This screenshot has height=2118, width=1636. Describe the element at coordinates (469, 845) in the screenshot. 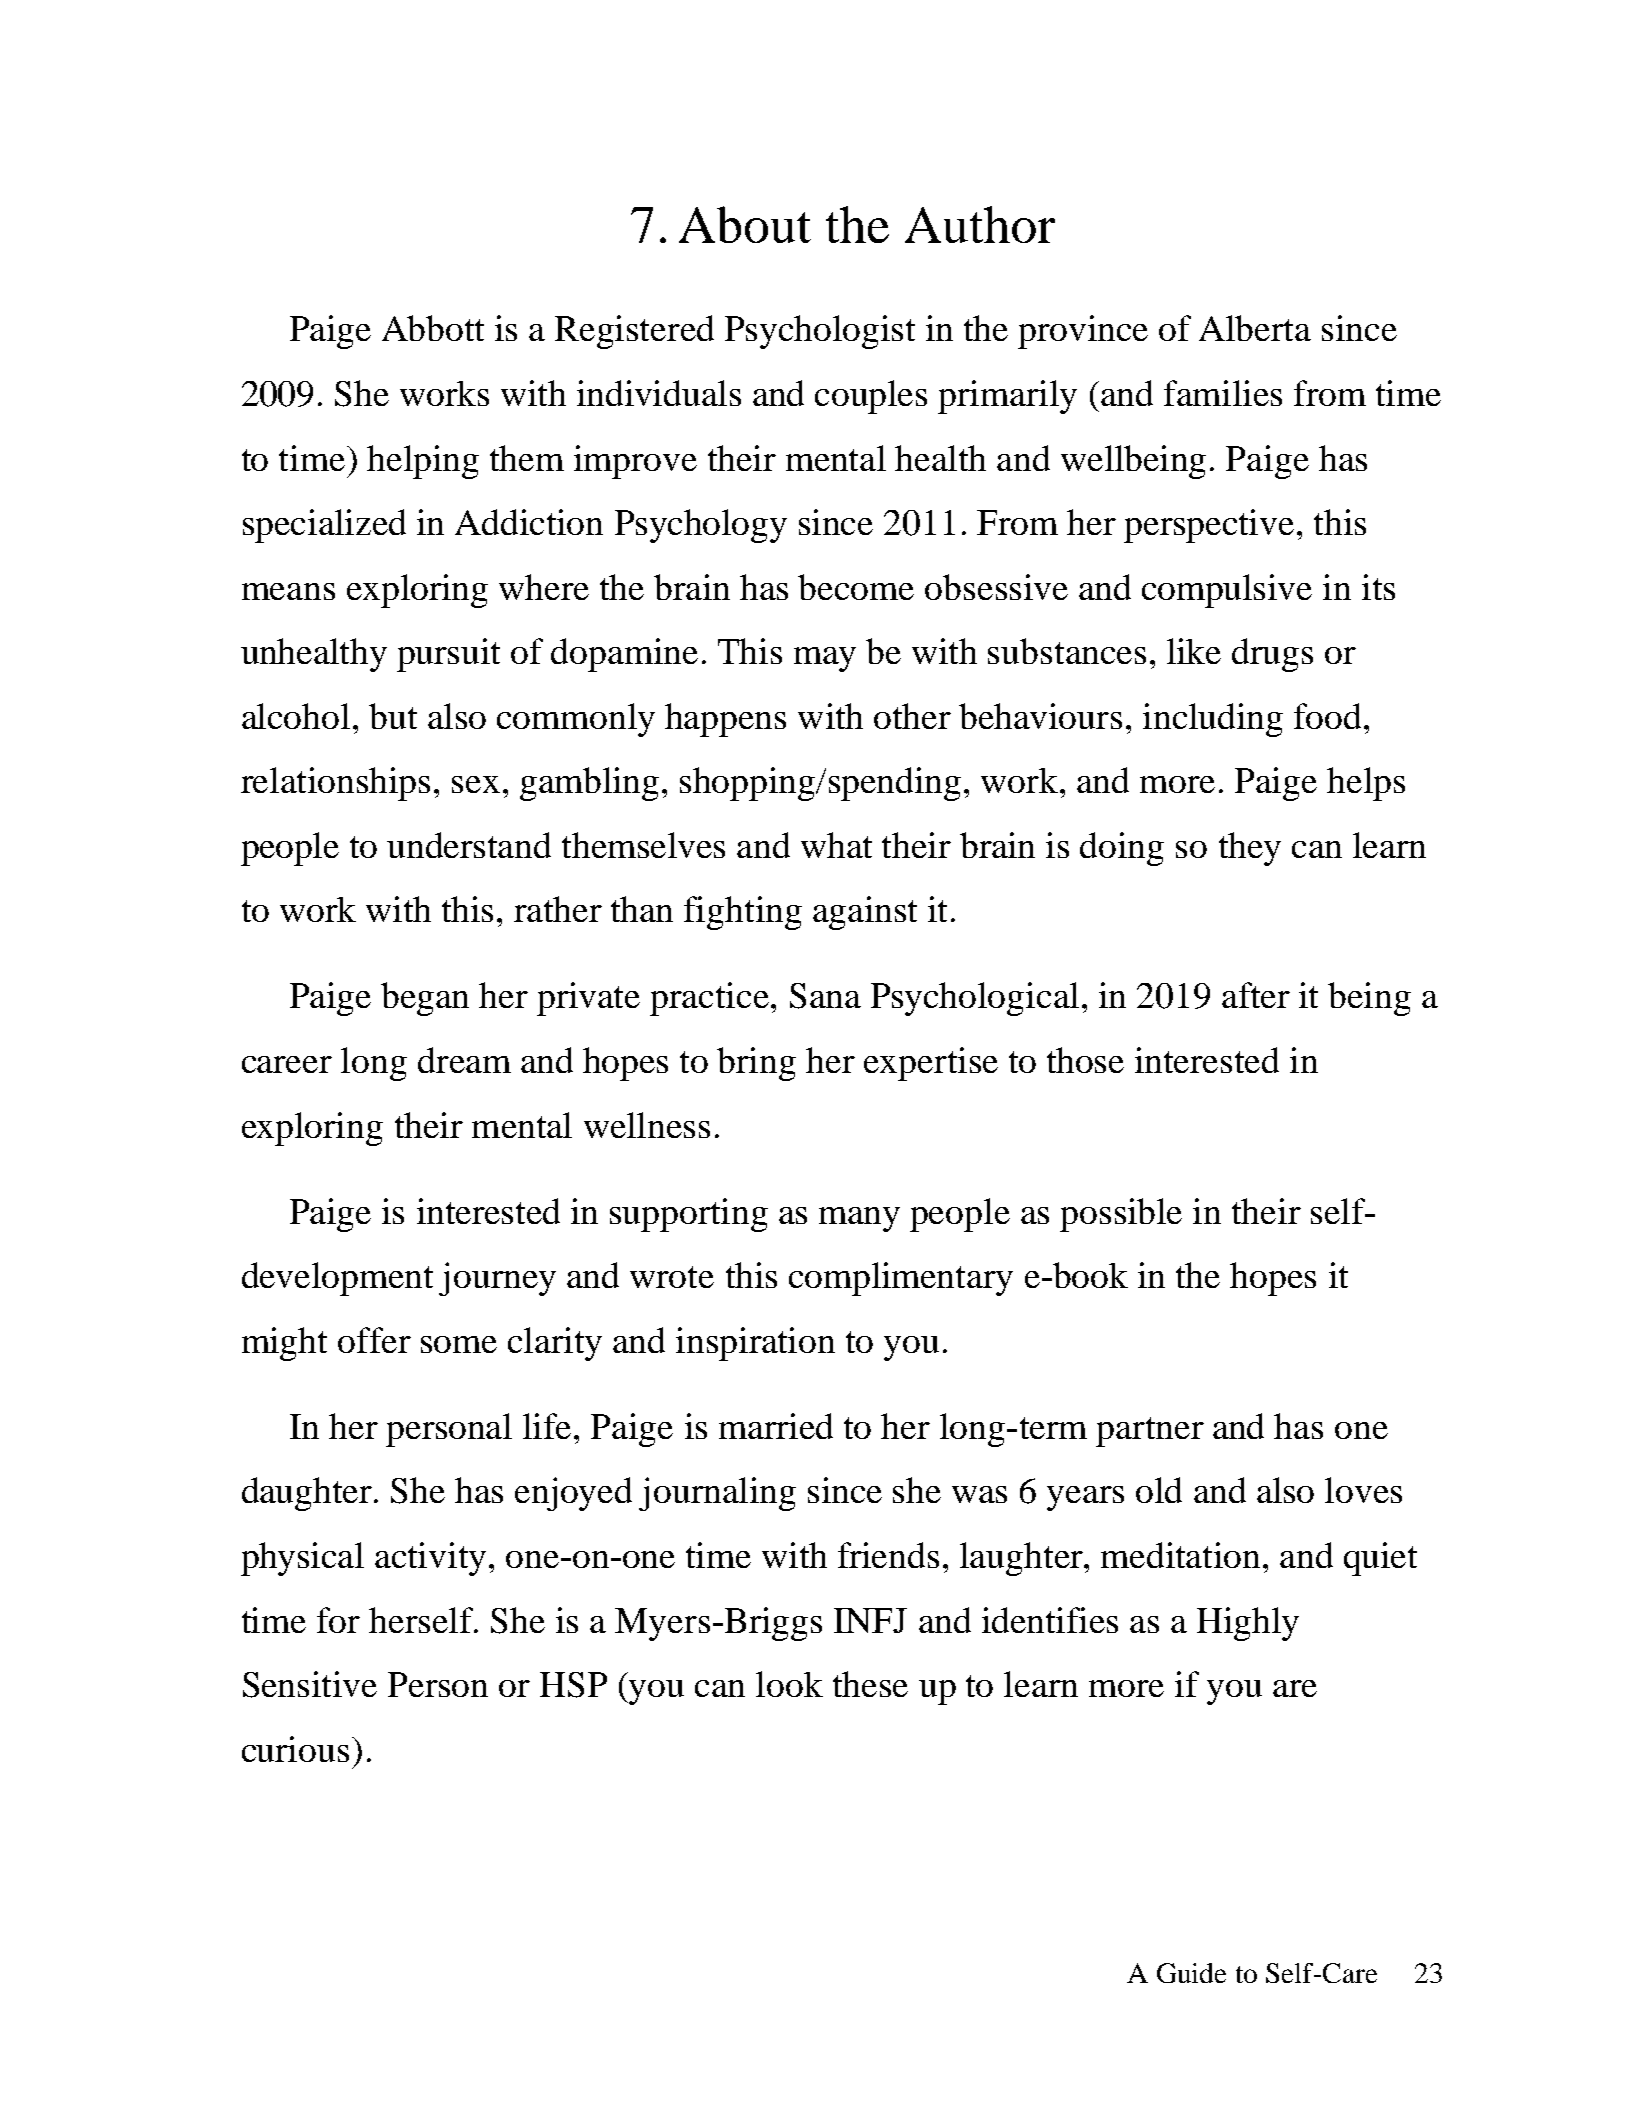

I see `understand` at that location.
